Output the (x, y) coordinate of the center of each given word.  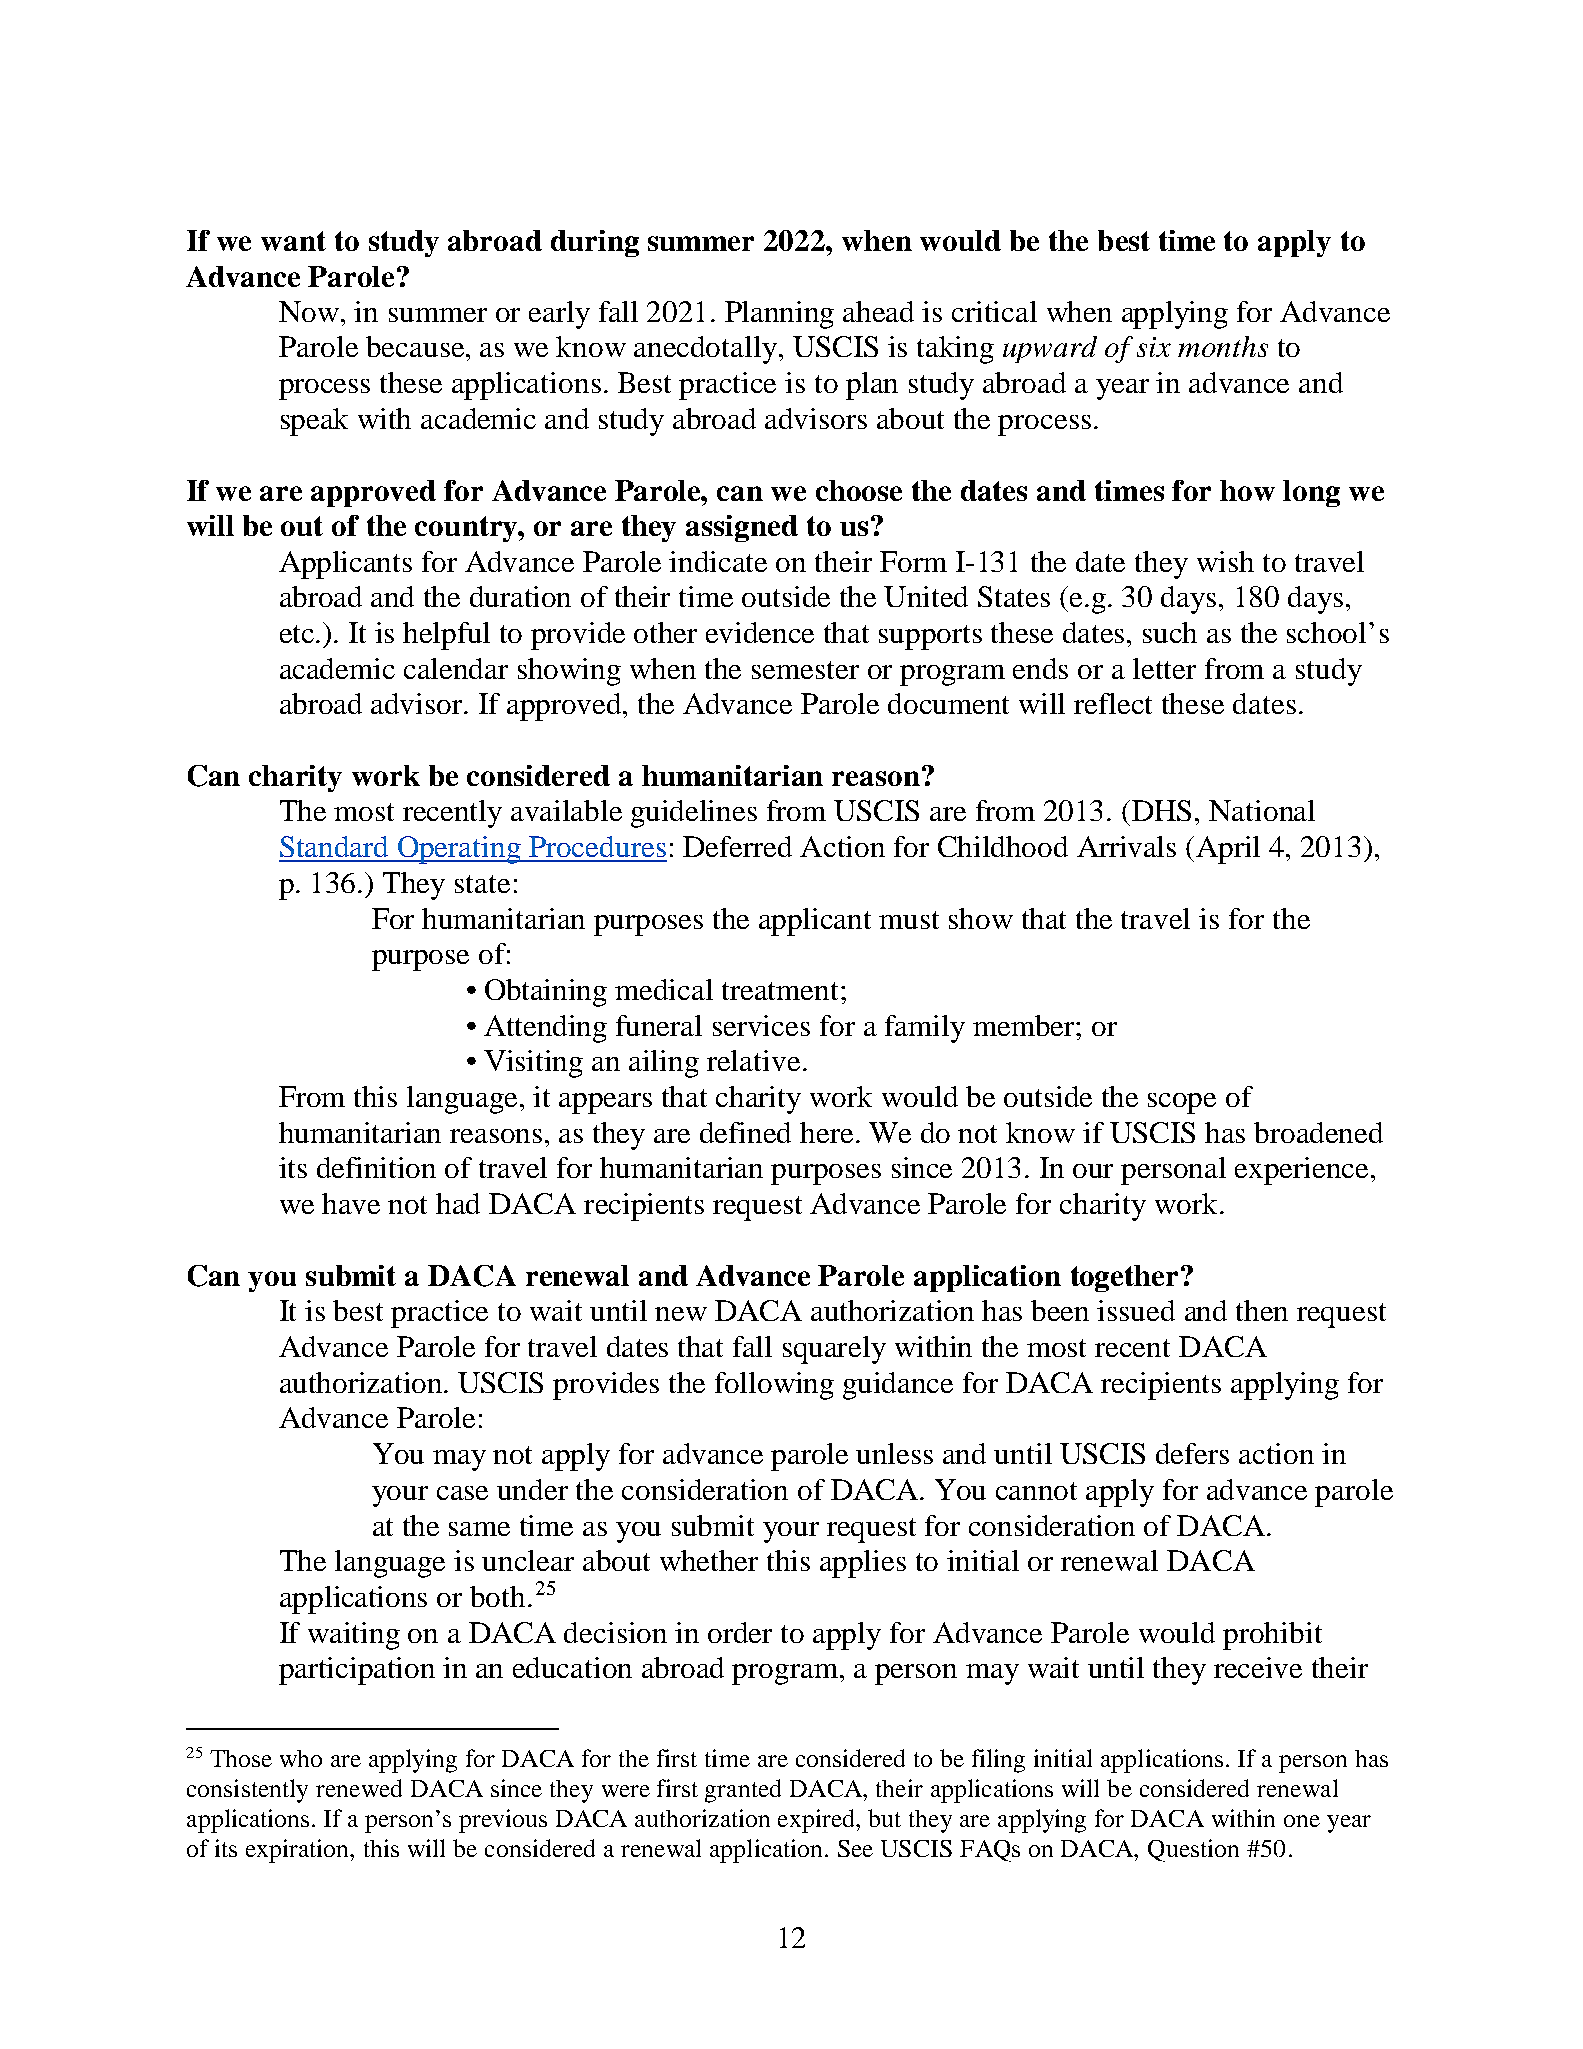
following (774, 1386)
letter (1164, 668)
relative (753, 1060)
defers (1192, 1453)
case (462, 1493)
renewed (359, 1788)
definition (376, 1167)
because (415, 346)
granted (743, 1791)
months (1223, 346)
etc (298, 634)
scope (1182, 1103)
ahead (878, 311)
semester (805, 670)
